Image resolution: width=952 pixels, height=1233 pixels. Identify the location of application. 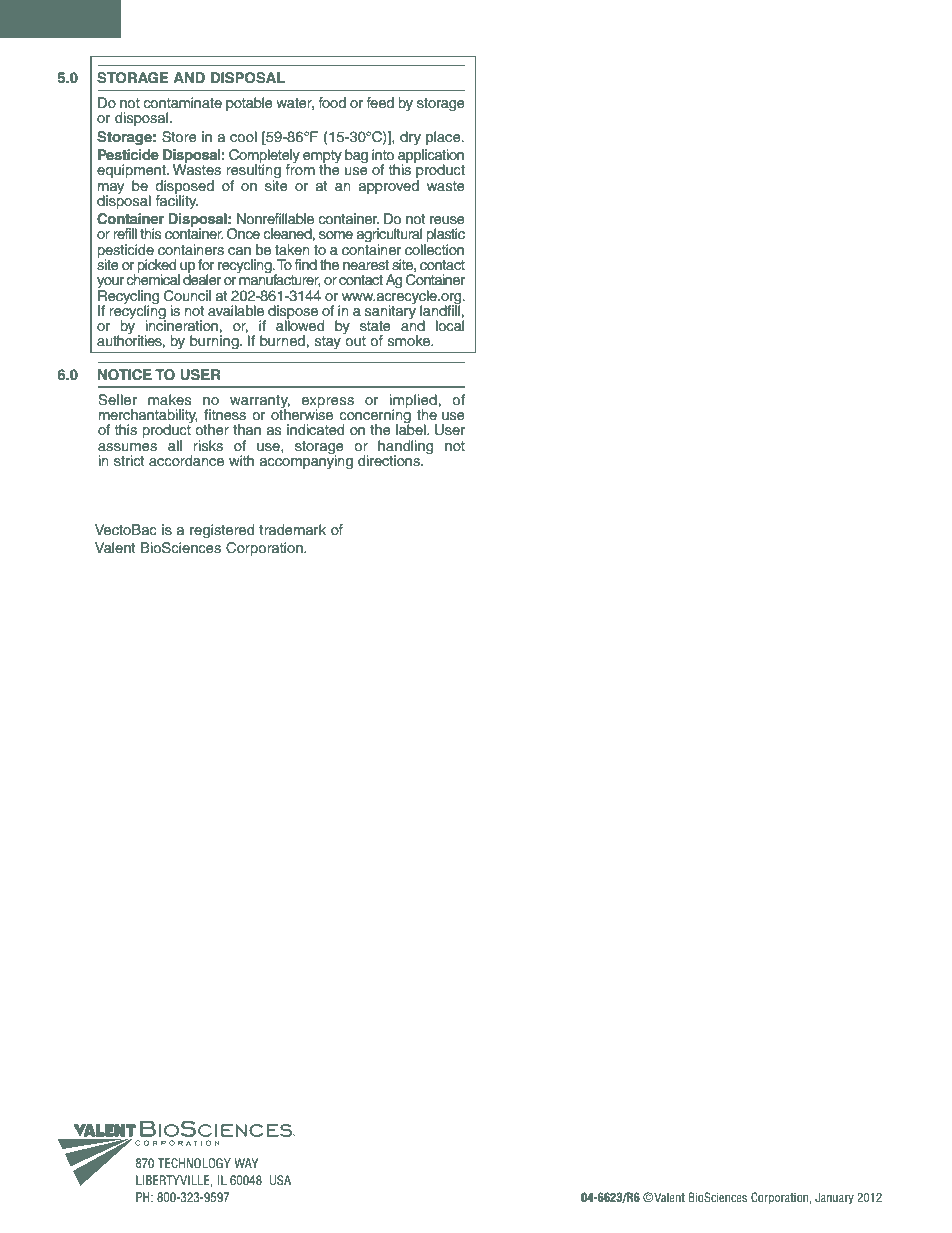
(431, 157).
